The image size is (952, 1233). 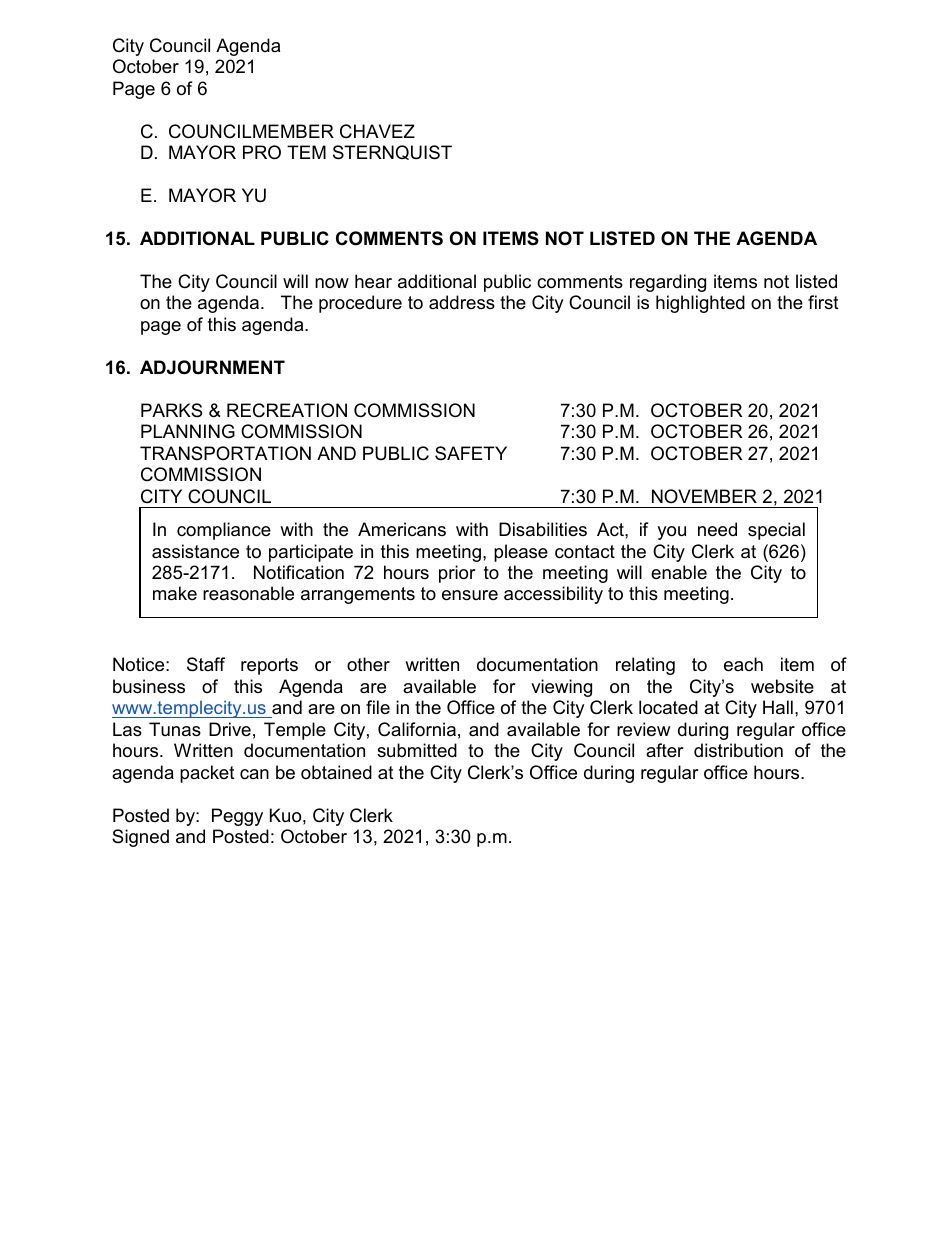 What do you see at coordinates (471, 453) in the image?
I see `SAFETY` at bounding box center [471, 453].
